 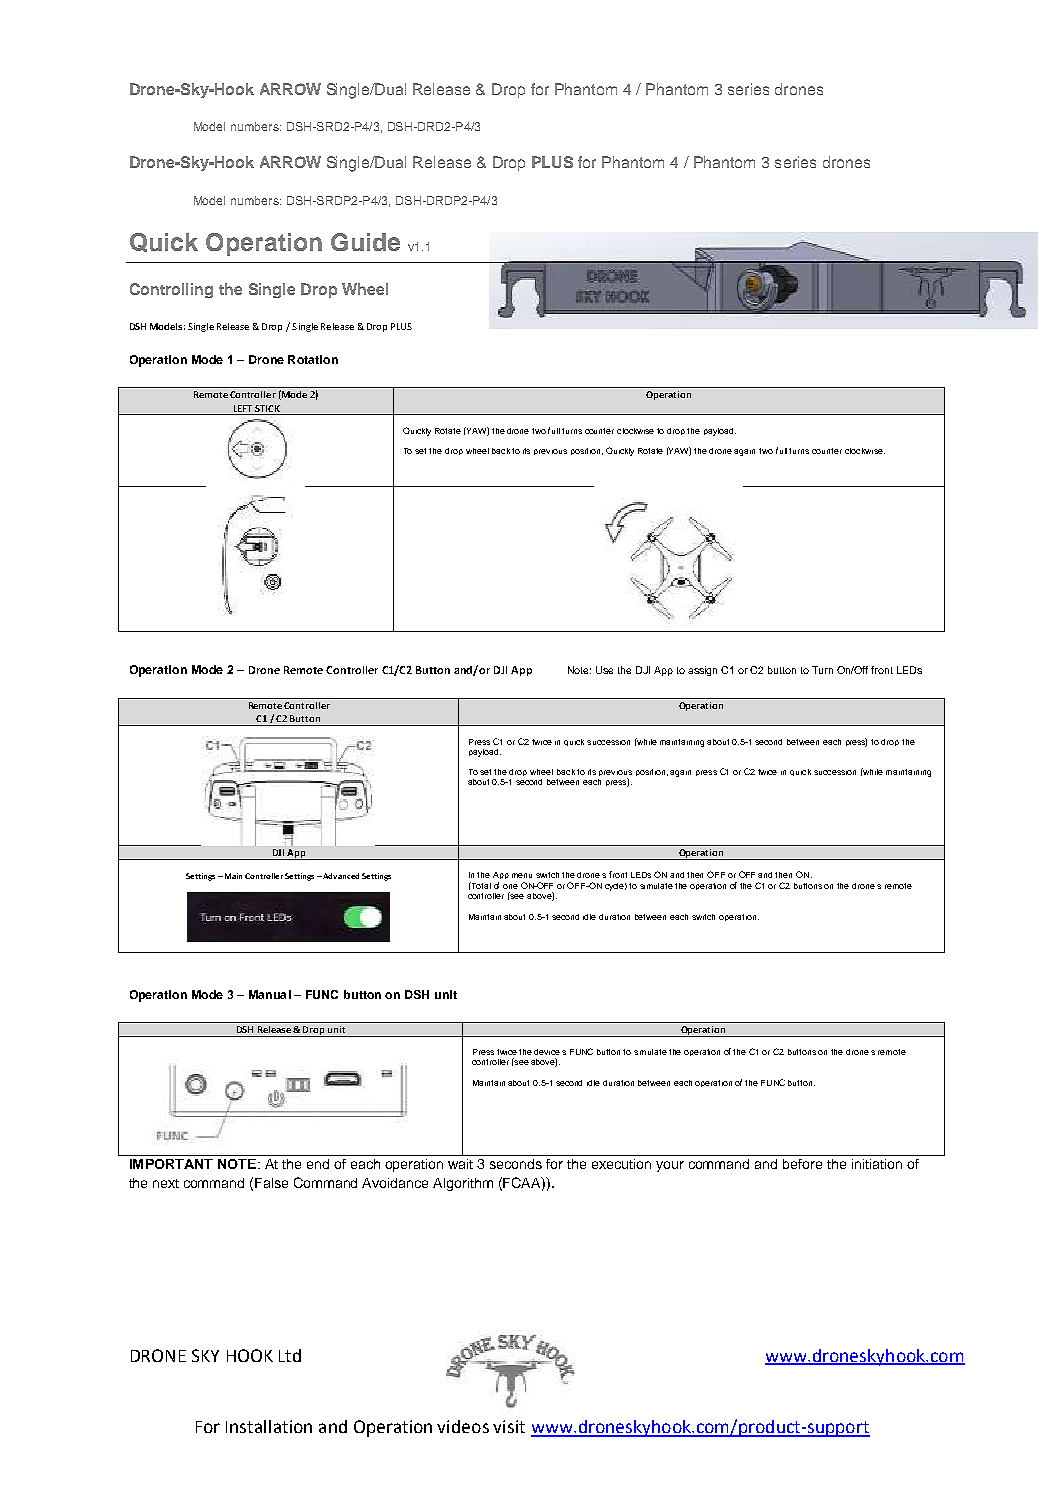 What do you see at coordinates (365, 242) in the screenshot?
I see `Guide` at bounding box center [365, 242].
